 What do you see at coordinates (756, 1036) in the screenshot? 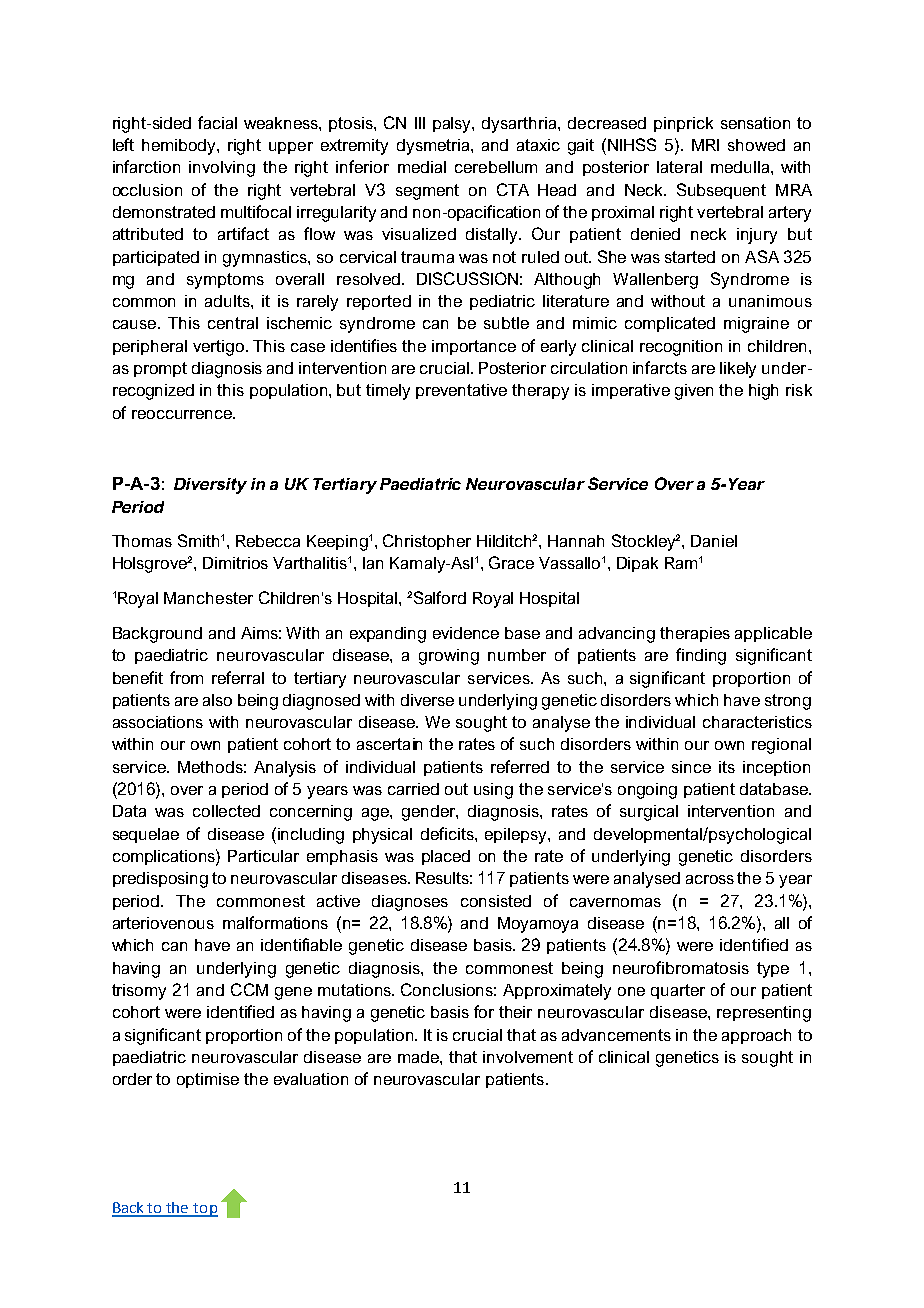
I see `approach` at bounding box center [756, 1036].
